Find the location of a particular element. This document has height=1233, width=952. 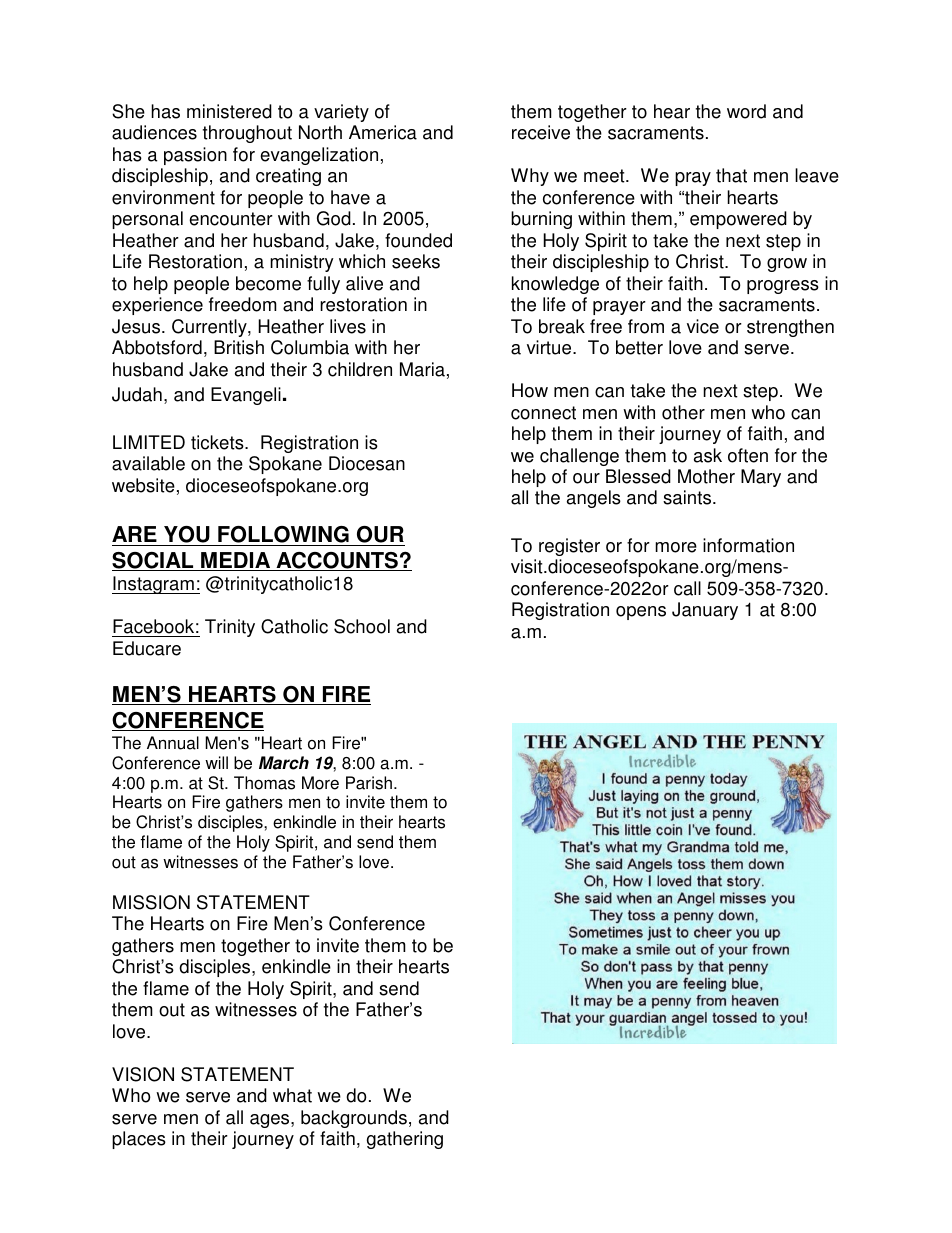

VISION is located at coordinates (143, 1074).
